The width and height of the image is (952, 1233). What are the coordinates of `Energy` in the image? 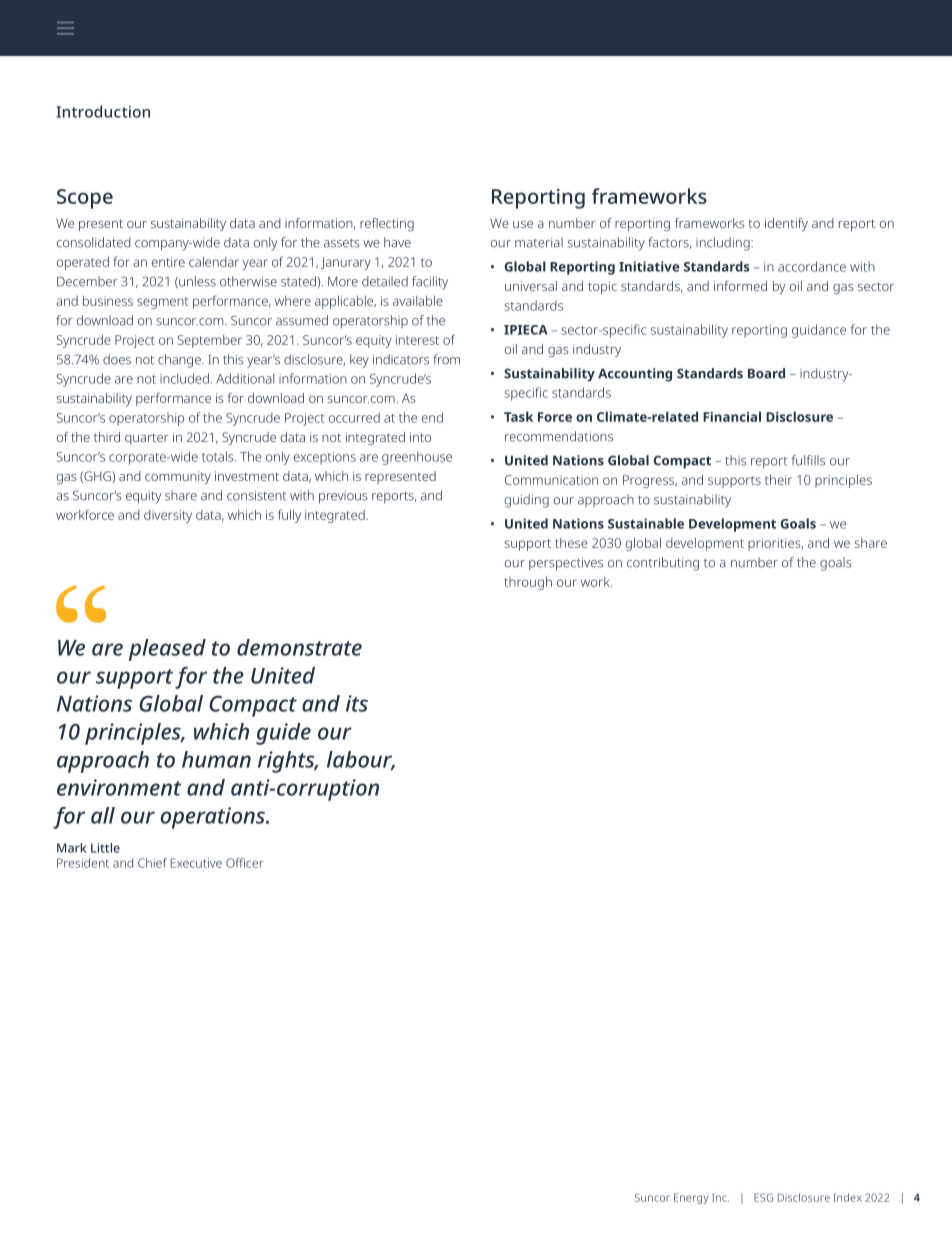 It's located at (691, 1198).
